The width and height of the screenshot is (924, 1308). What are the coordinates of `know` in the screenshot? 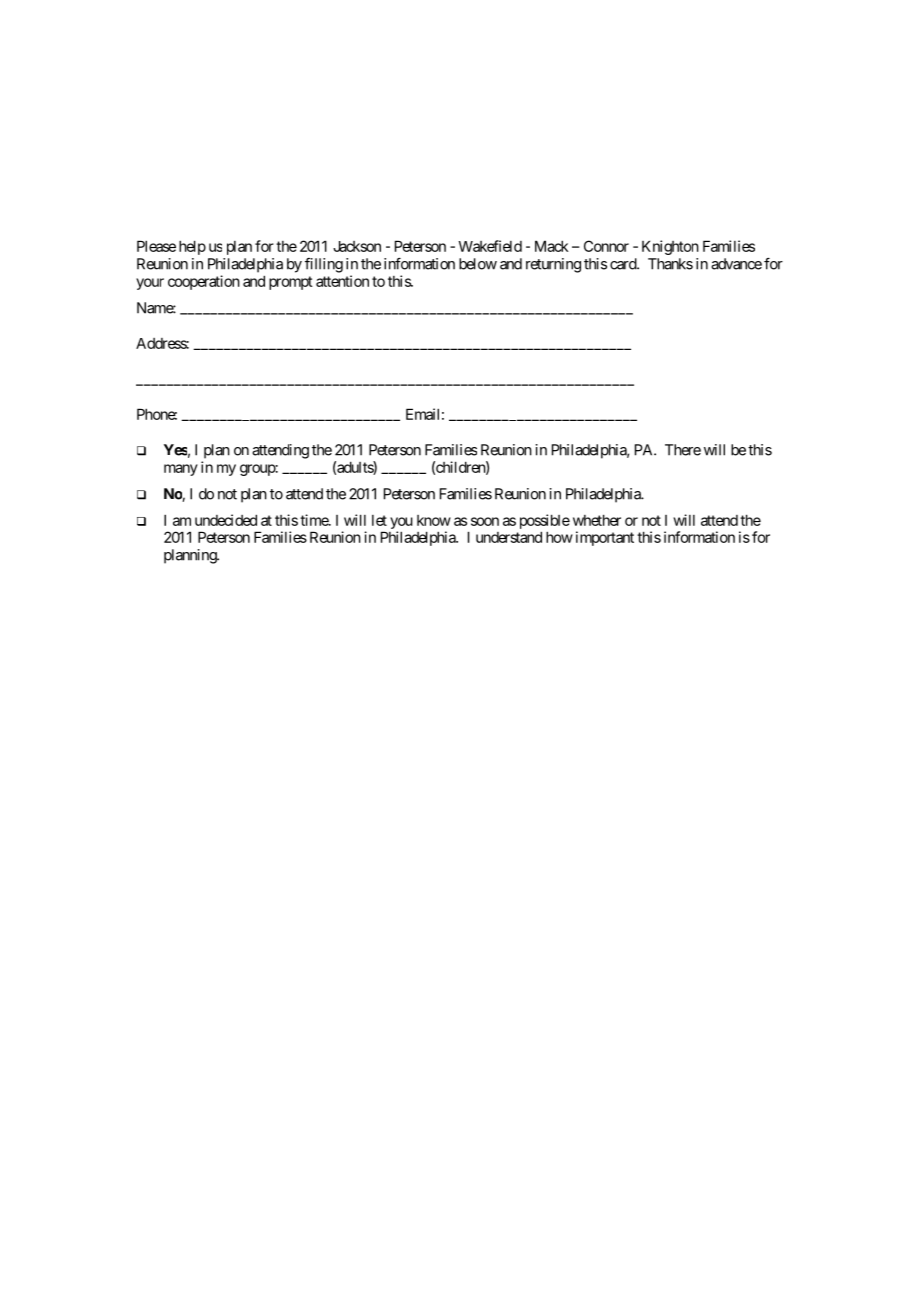 It's located at (434, 520).
